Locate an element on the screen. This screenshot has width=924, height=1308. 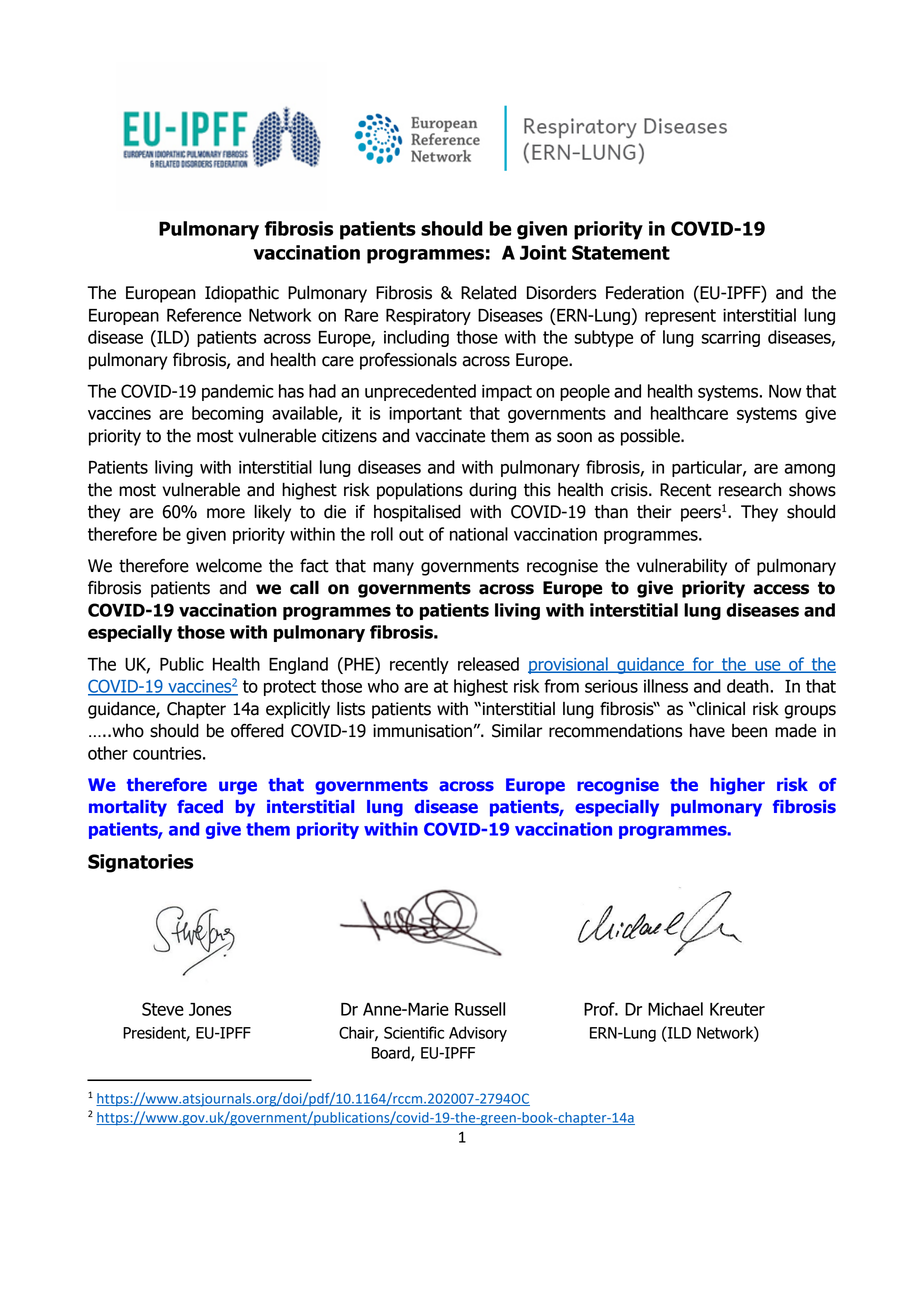
national is located at coordinates (479, 534).
